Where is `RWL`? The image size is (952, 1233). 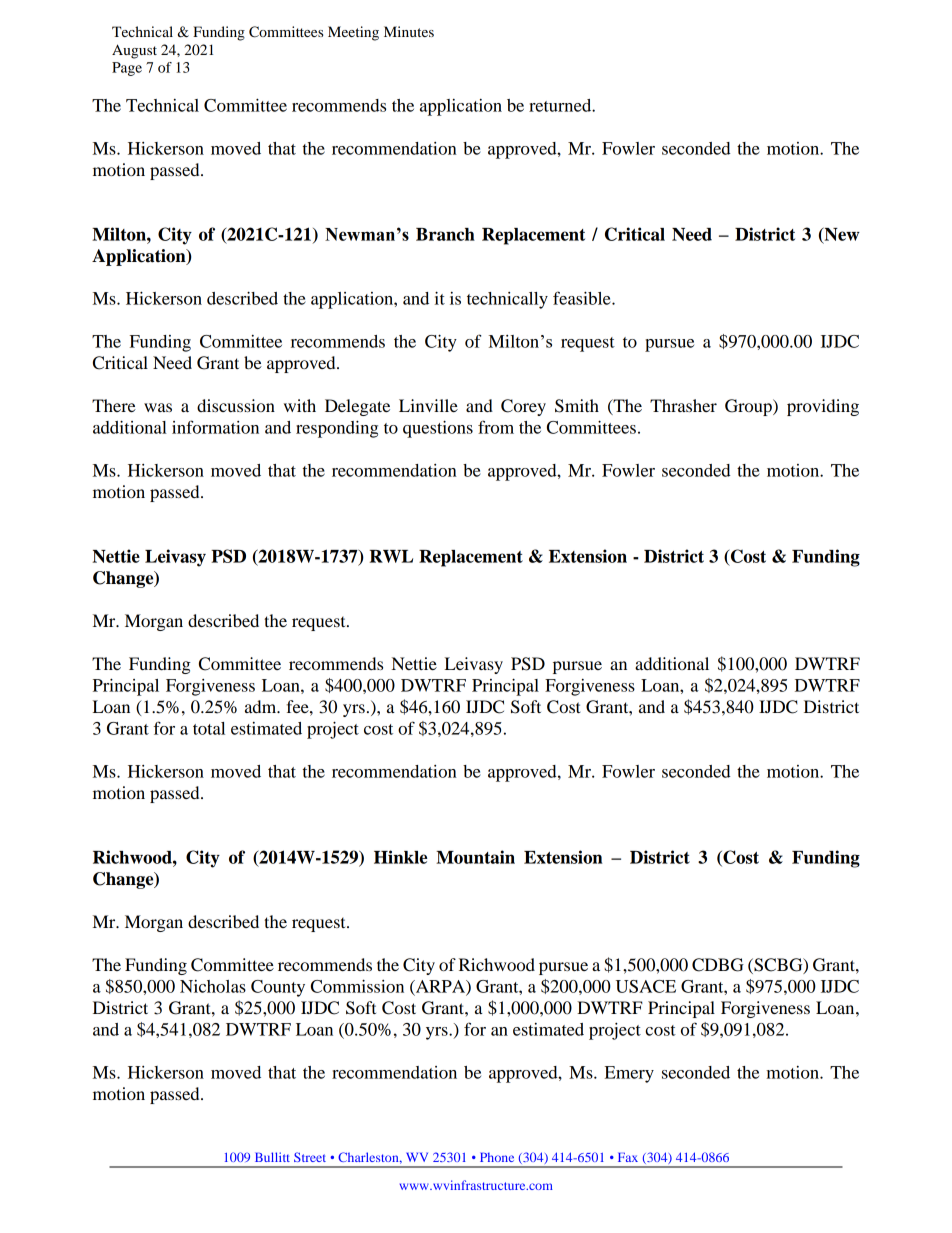
RWL is located at coordinates (391, 556).
